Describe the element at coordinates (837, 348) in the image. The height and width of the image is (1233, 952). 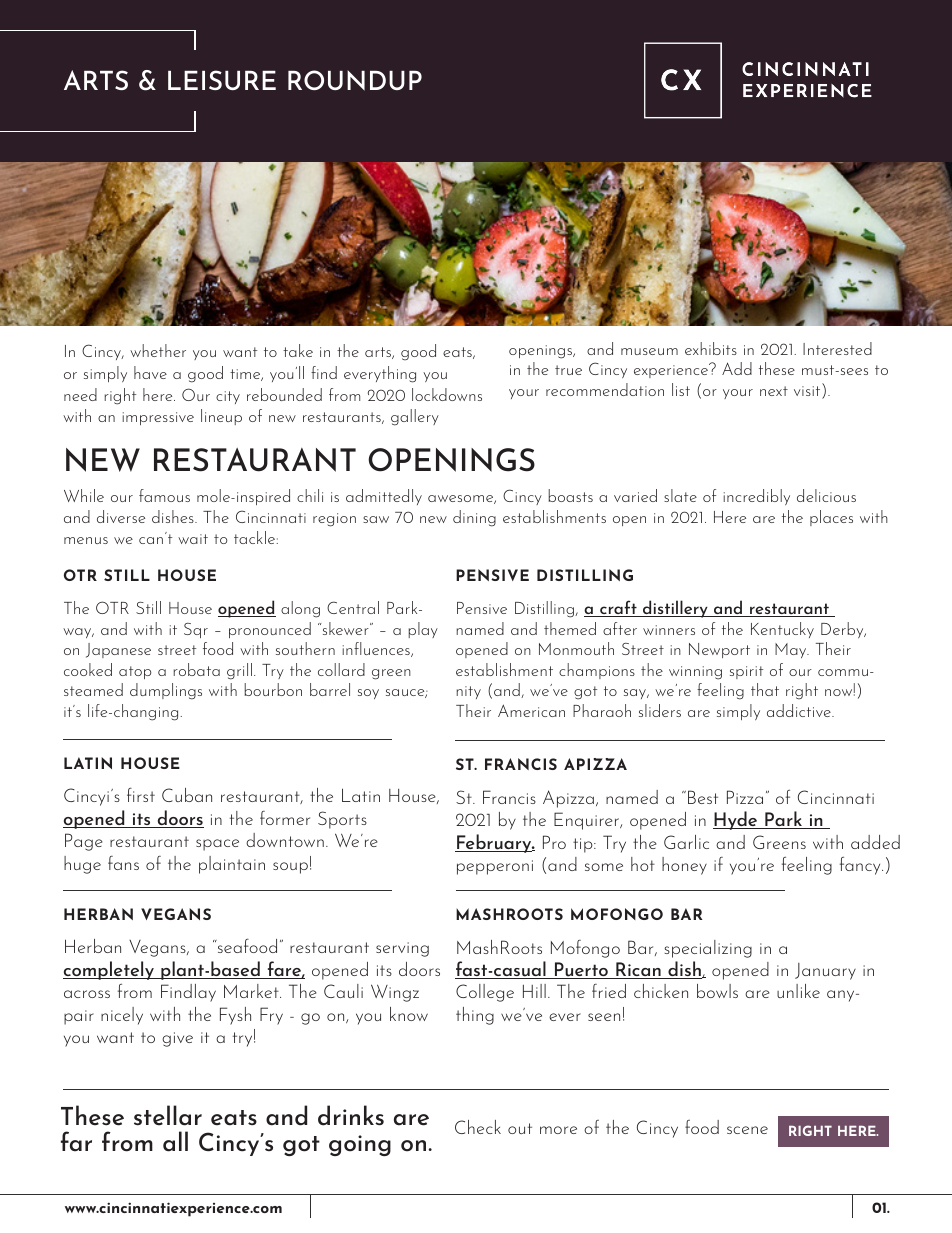
I see `Interested` at that location.
